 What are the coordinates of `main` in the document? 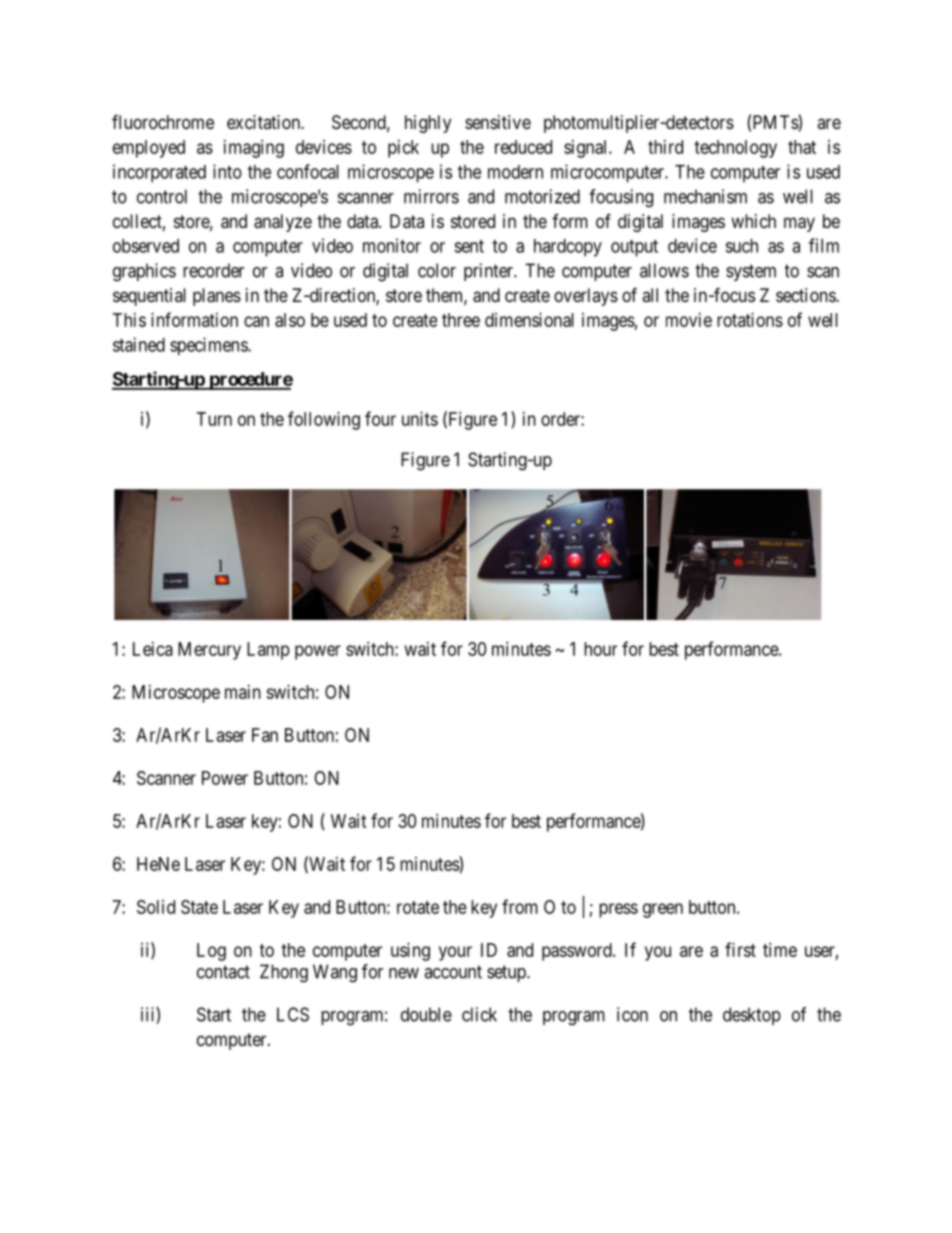 It's located at (243, 692).
